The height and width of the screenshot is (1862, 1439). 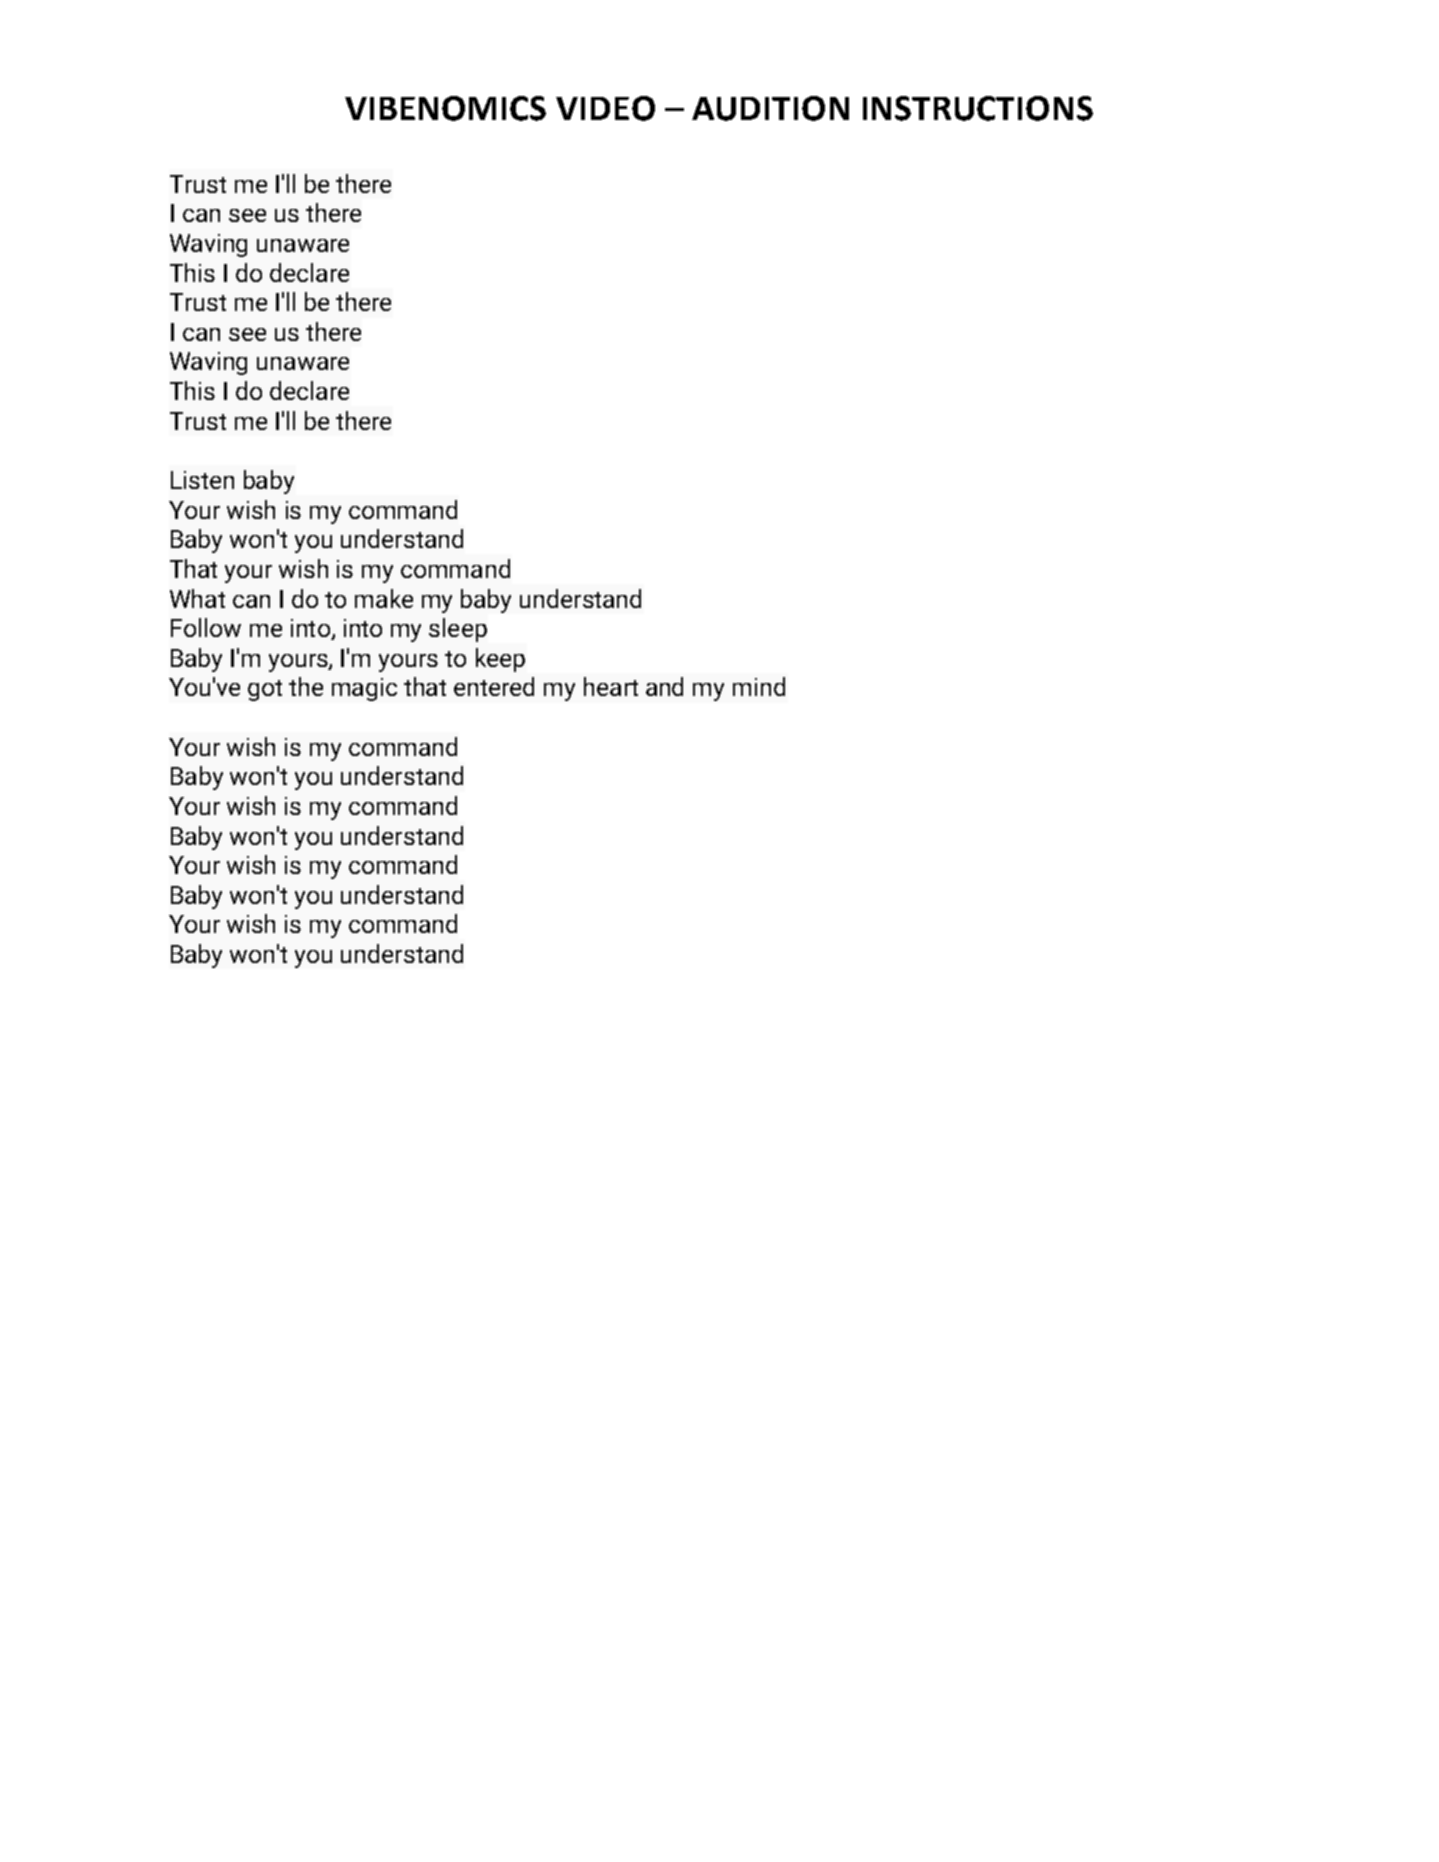 I want to click on got, so click(x=265, y=690).
